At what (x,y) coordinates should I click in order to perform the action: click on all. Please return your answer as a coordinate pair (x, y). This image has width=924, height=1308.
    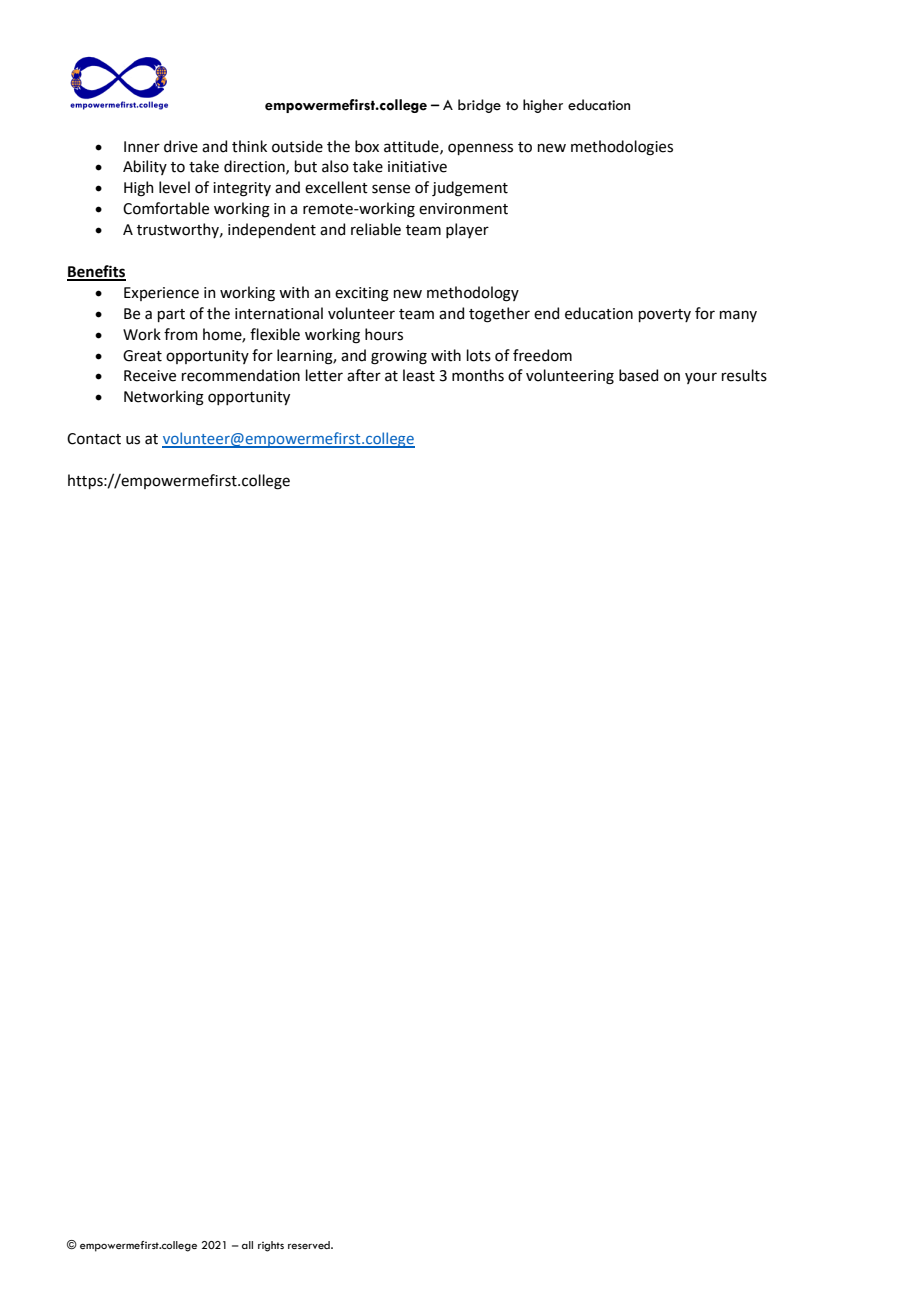
    Looking at the image, I should click on (247, 1245).
